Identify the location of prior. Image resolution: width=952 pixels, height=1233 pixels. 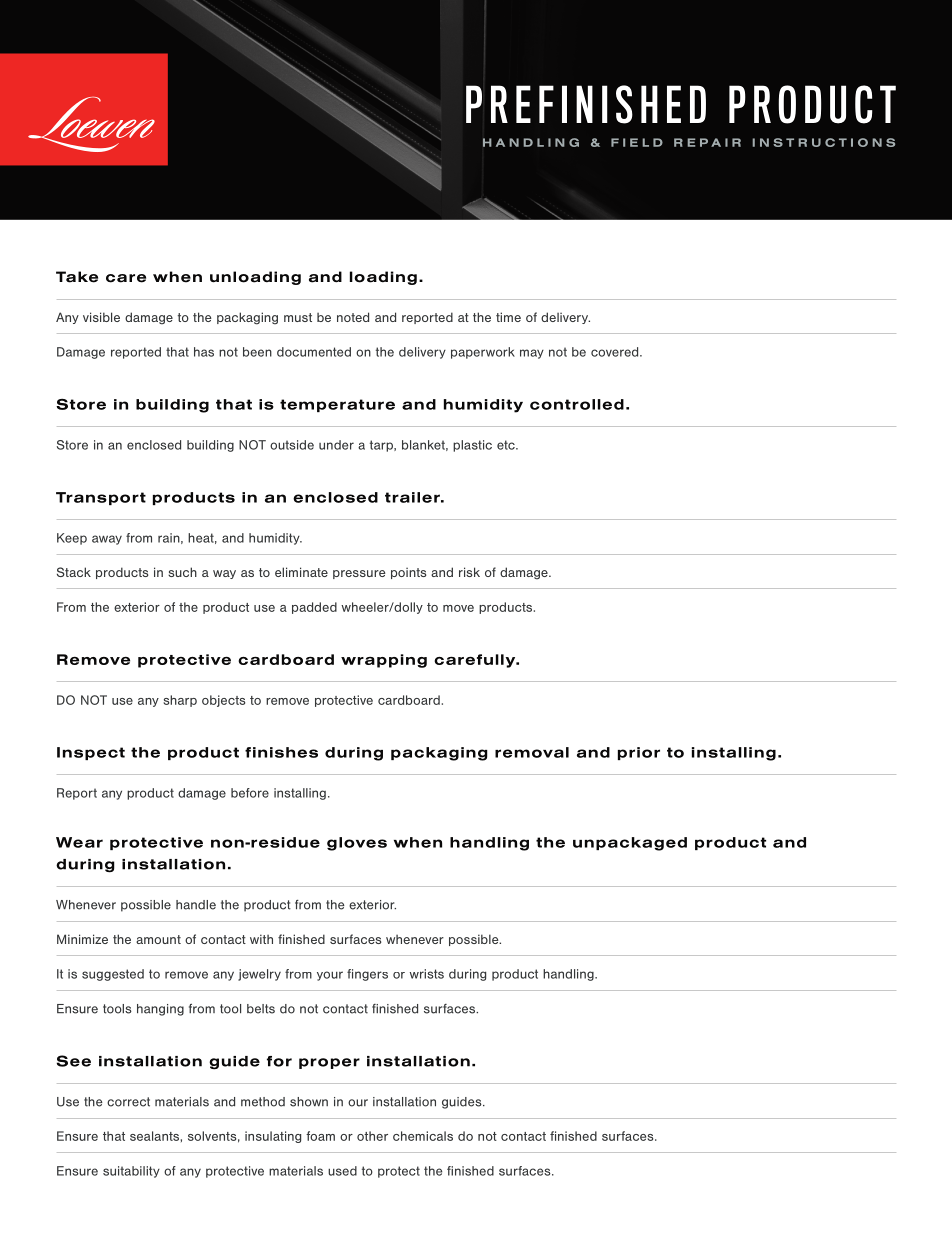
(639, 753).
